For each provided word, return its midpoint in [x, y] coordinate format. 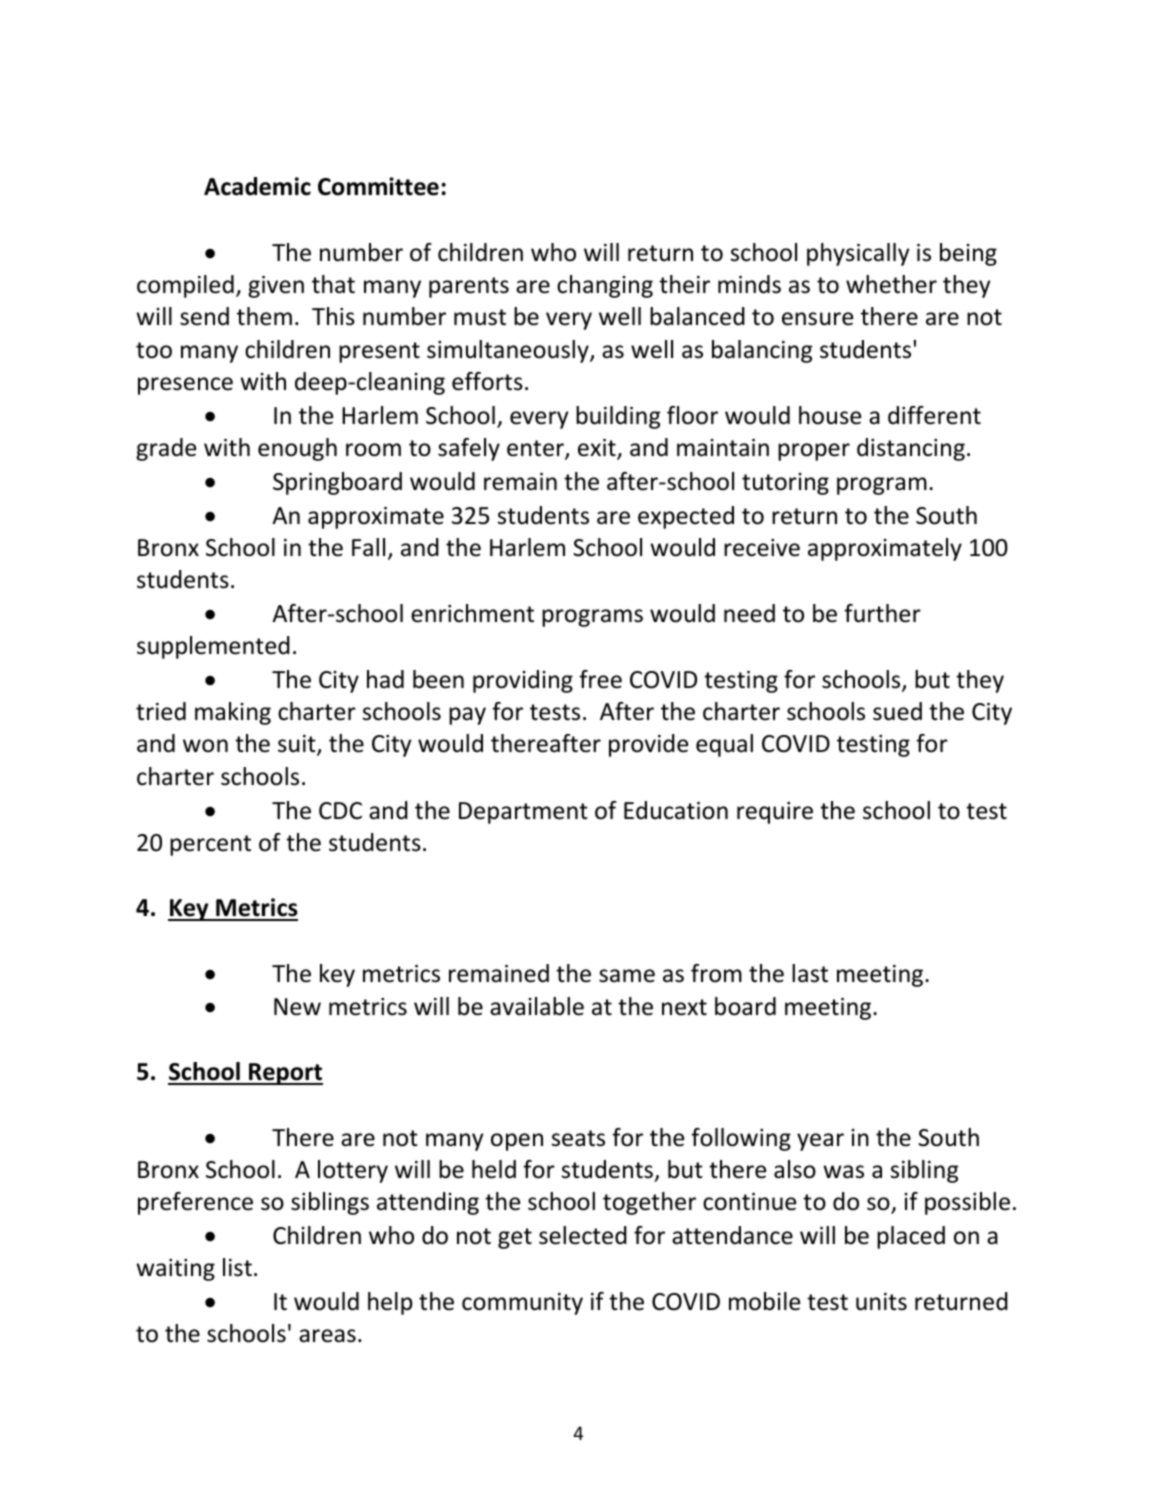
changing [605, 286]
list [237, 1267]
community [522, 1304]
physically [858, 254]
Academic [257, 186]
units [881, 1302]
